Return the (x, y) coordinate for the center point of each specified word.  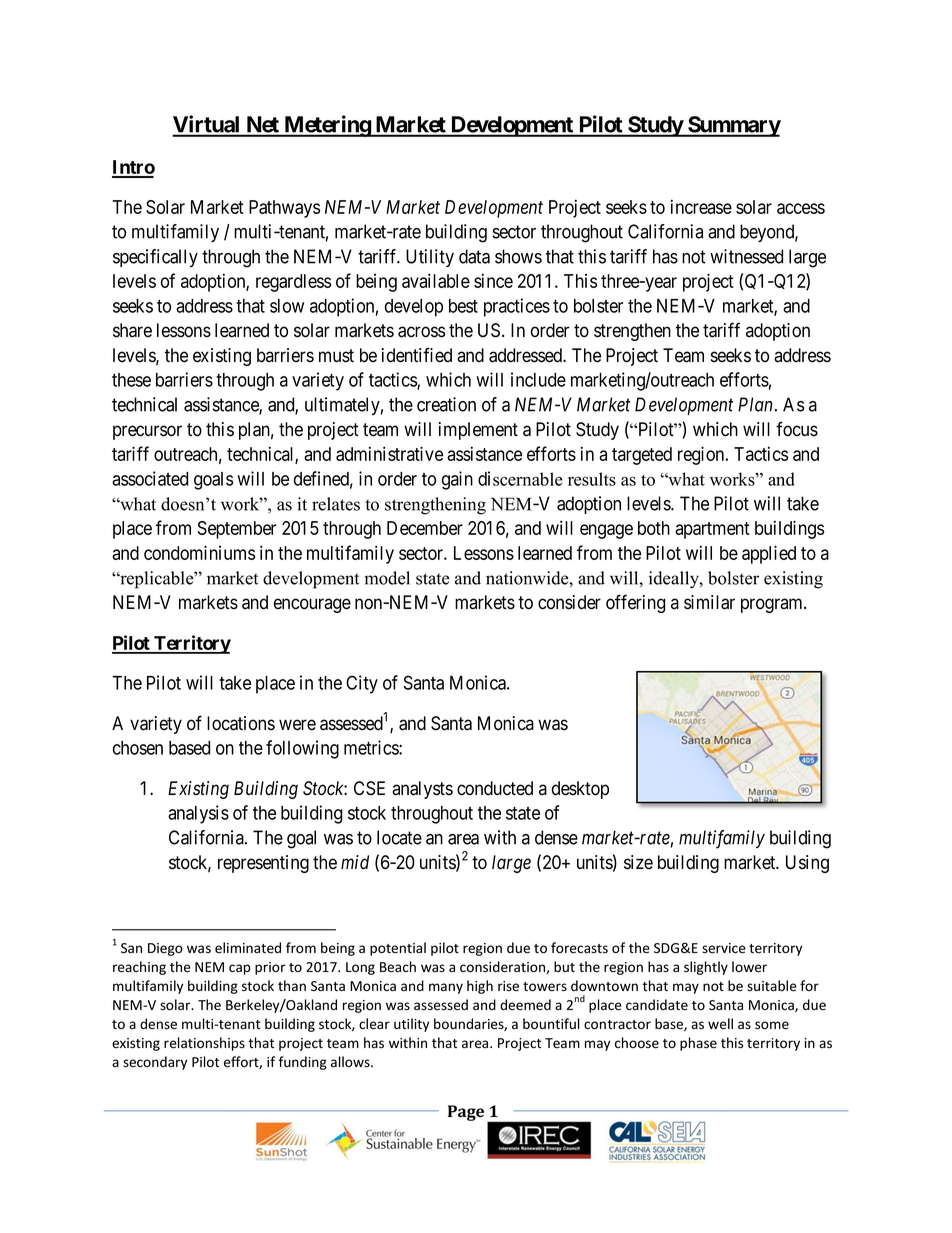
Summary (733, 126)
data (474, 256)
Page (466, 1113)
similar (709, 602)
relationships (204, 1044)
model (387, 578)
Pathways (284, 209)
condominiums (199, 552)
